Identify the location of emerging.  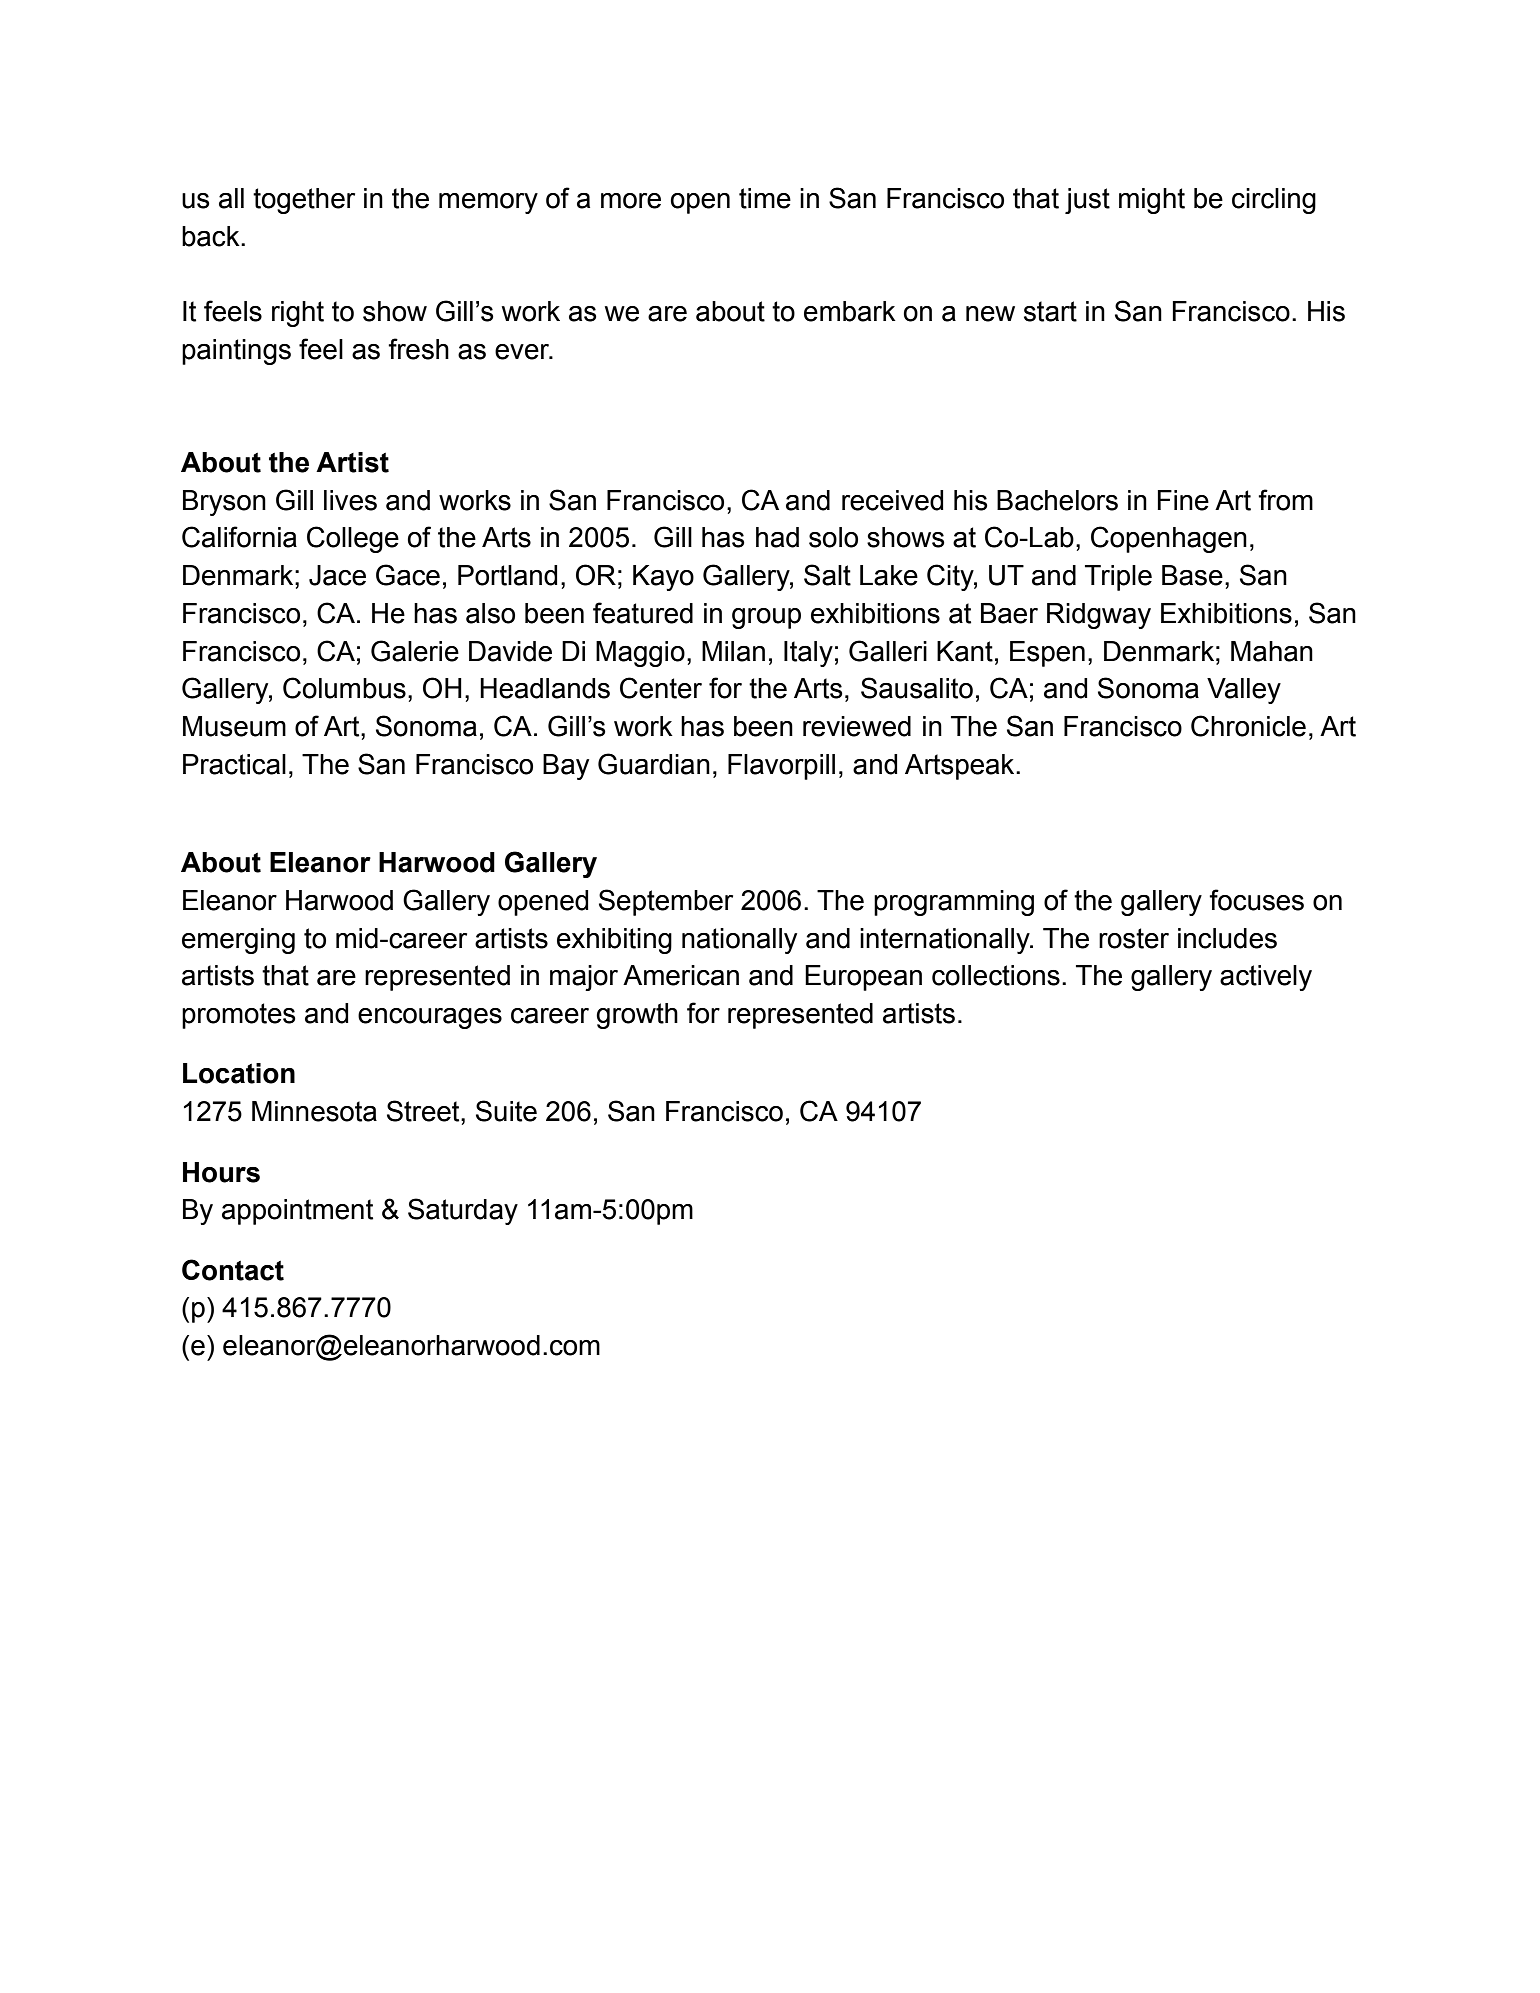
(238, 941).
